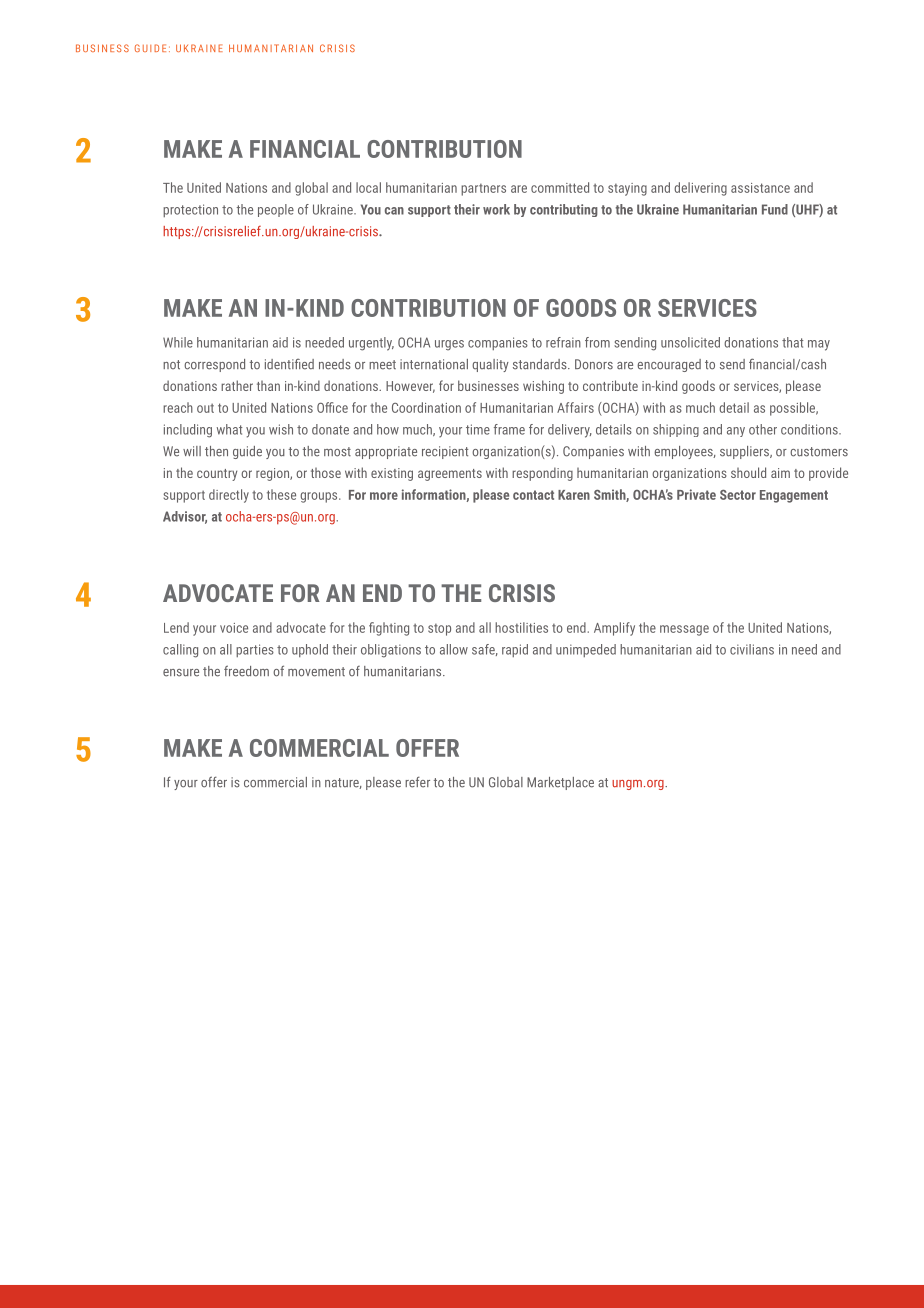  Describe the element at coordinates (763, 429) in the screenshot. I see `other` at that location.
